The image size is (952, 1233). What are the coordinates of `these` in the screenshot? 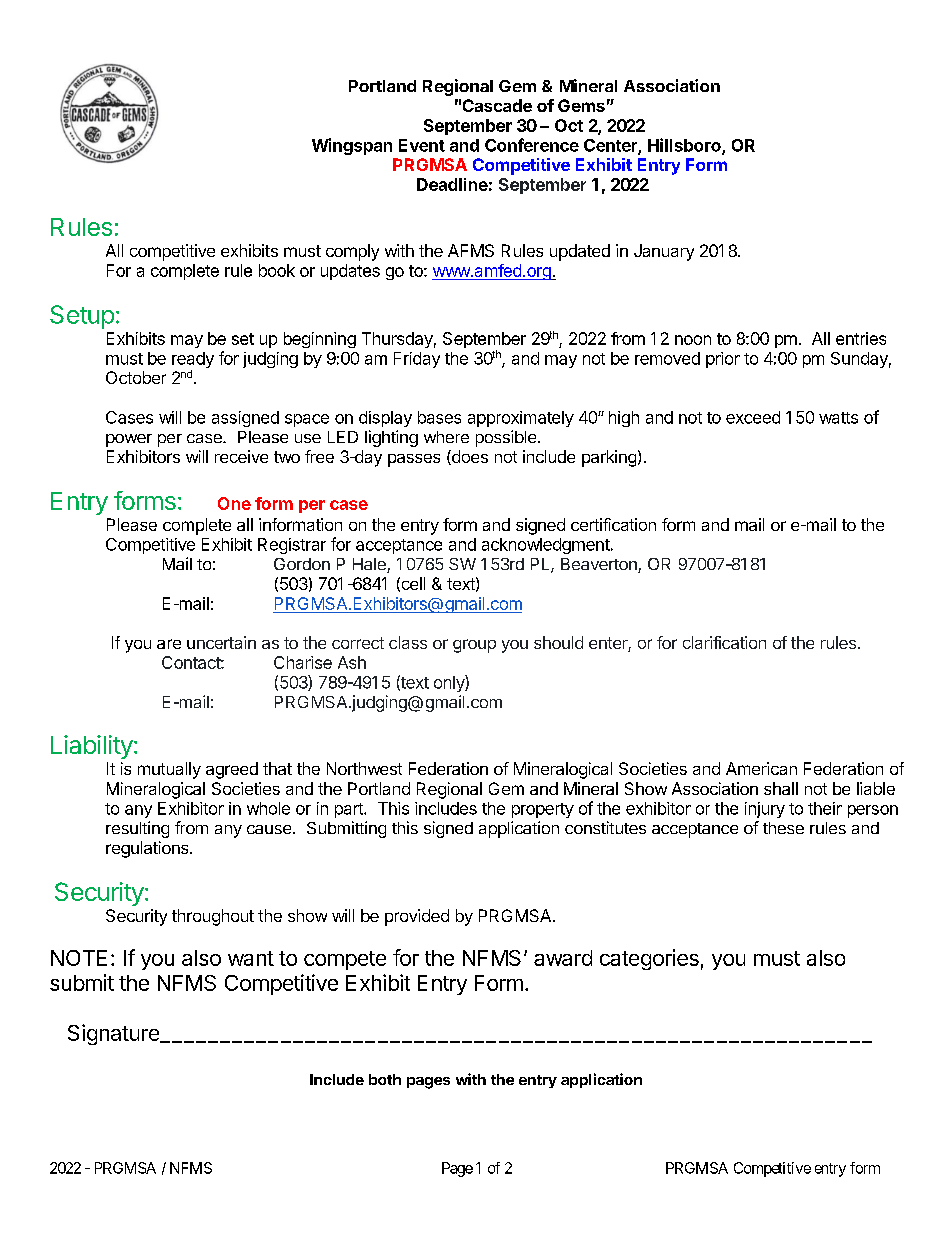 It's located at (783, 828).
